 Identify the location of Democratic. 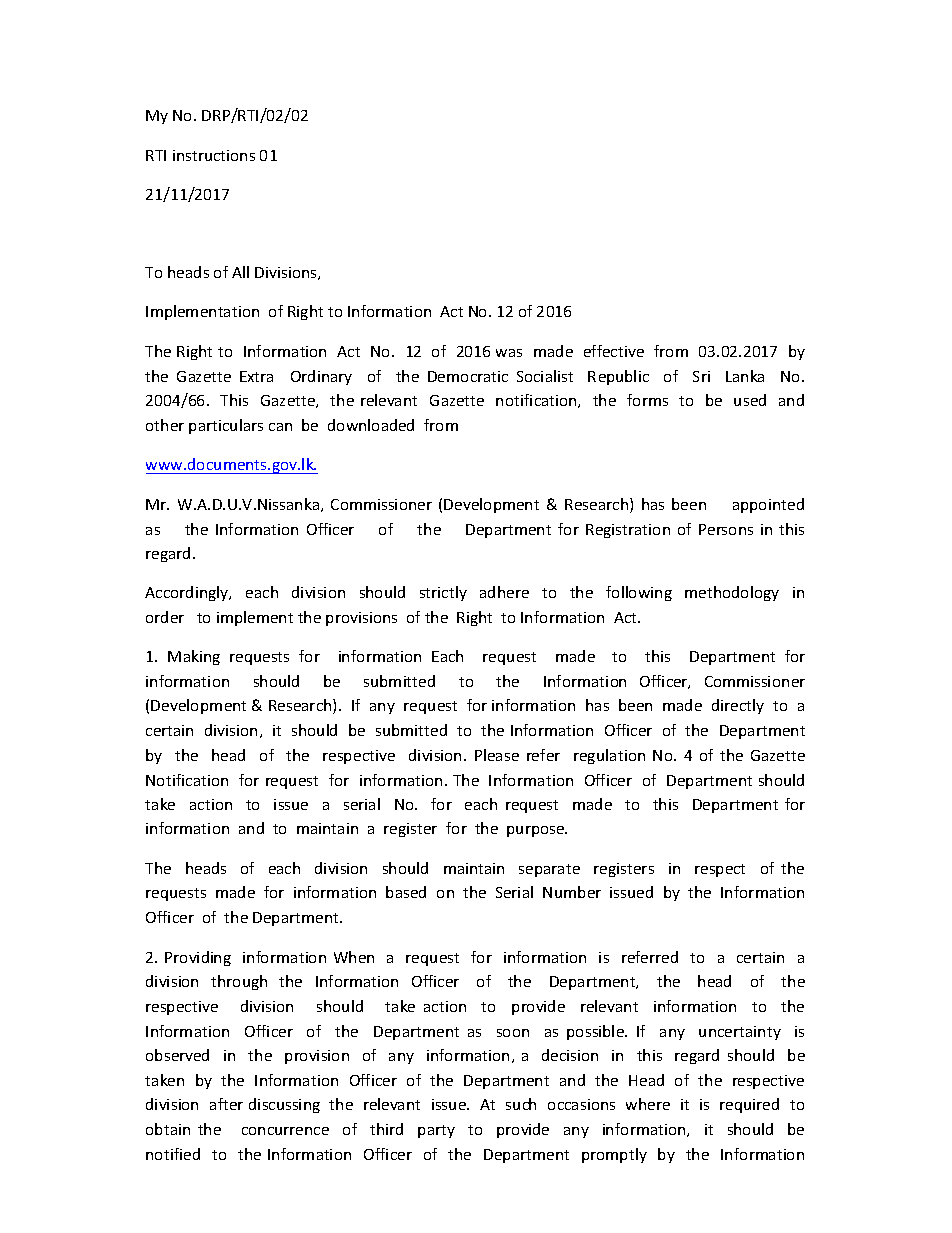
(468, 376).
